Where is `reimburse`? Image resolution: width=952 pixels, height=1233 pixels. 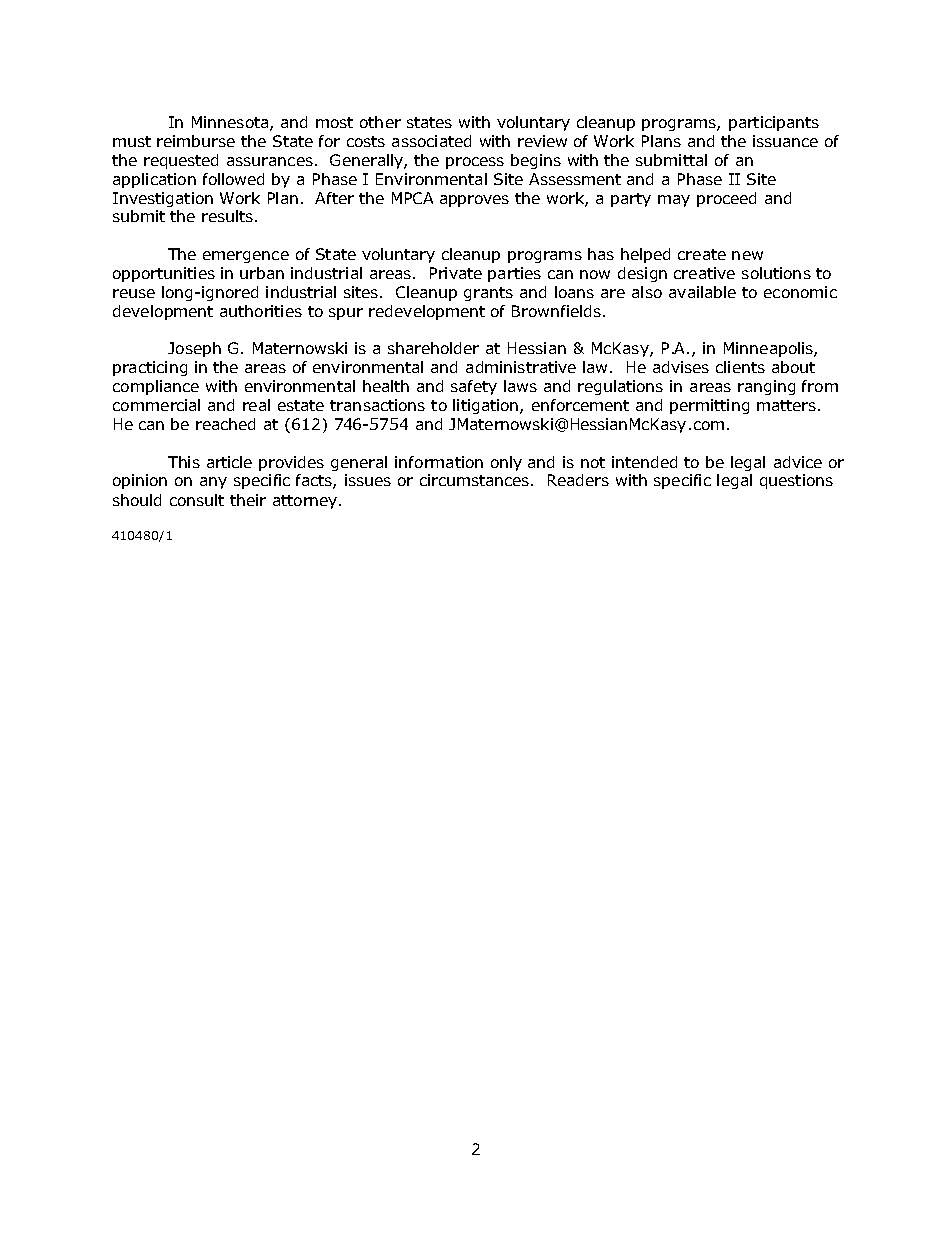
reimburse is located at coordinates (196, 141).
